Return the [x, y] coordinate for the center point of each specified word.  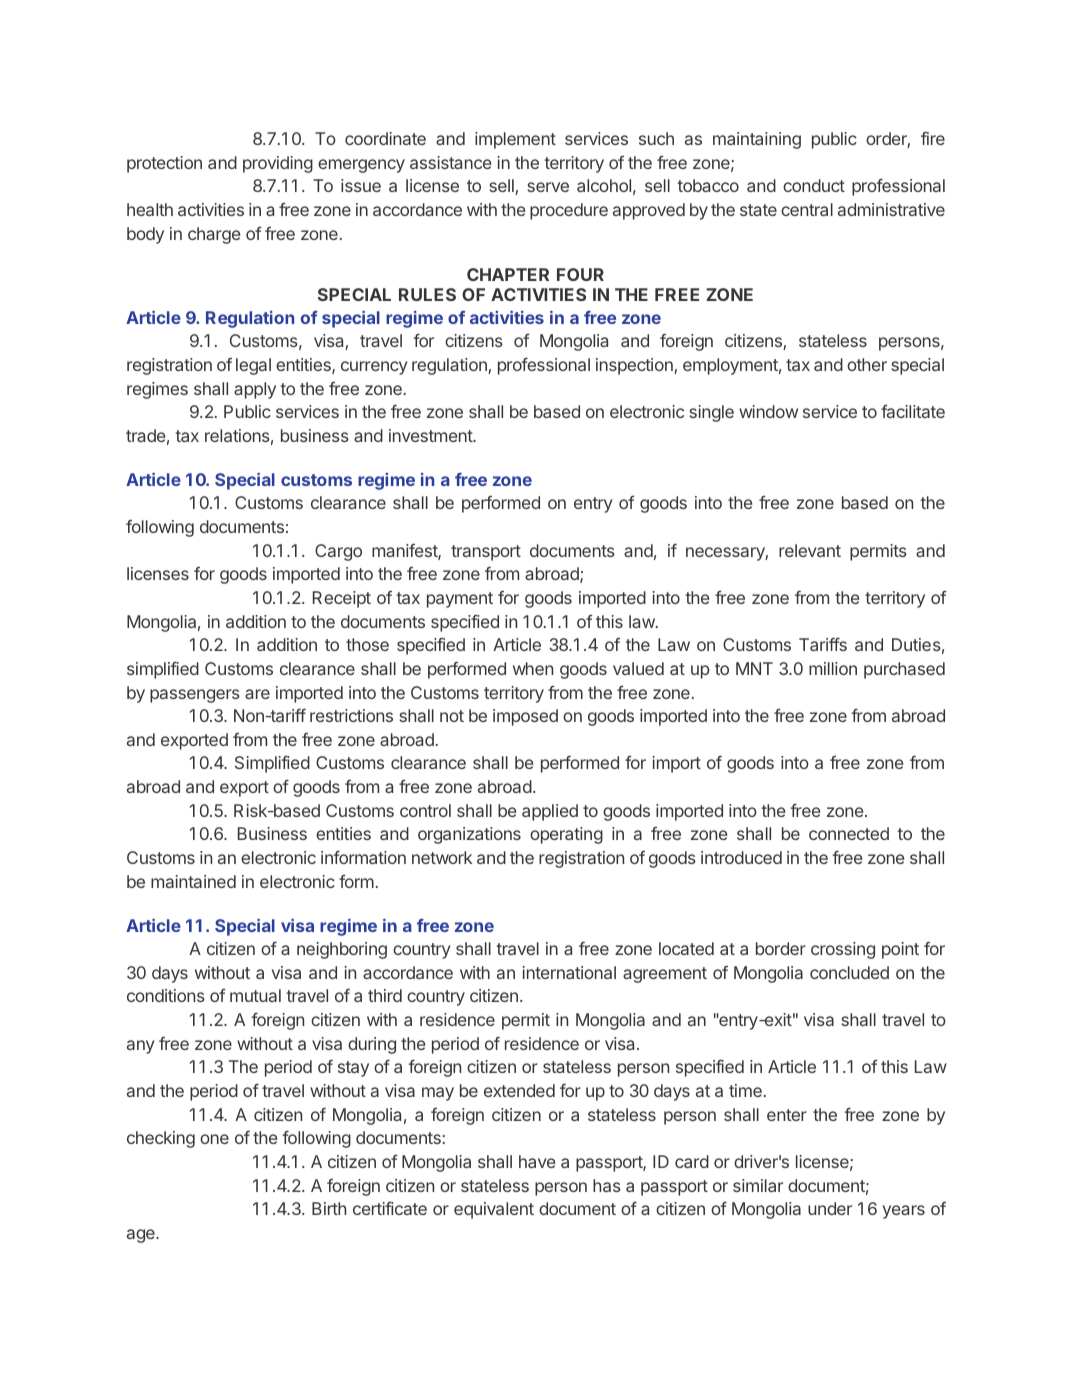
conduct [814, 185]
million [833, 668]
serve [548, 187]
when [533, 668]
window [768, 411]
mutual [255, 995]
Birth [329, 1208]
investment [431, 435]
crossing [843, 950]
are [257, 694]
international [569, 972]
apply [255, 390]
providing [278, 164]
